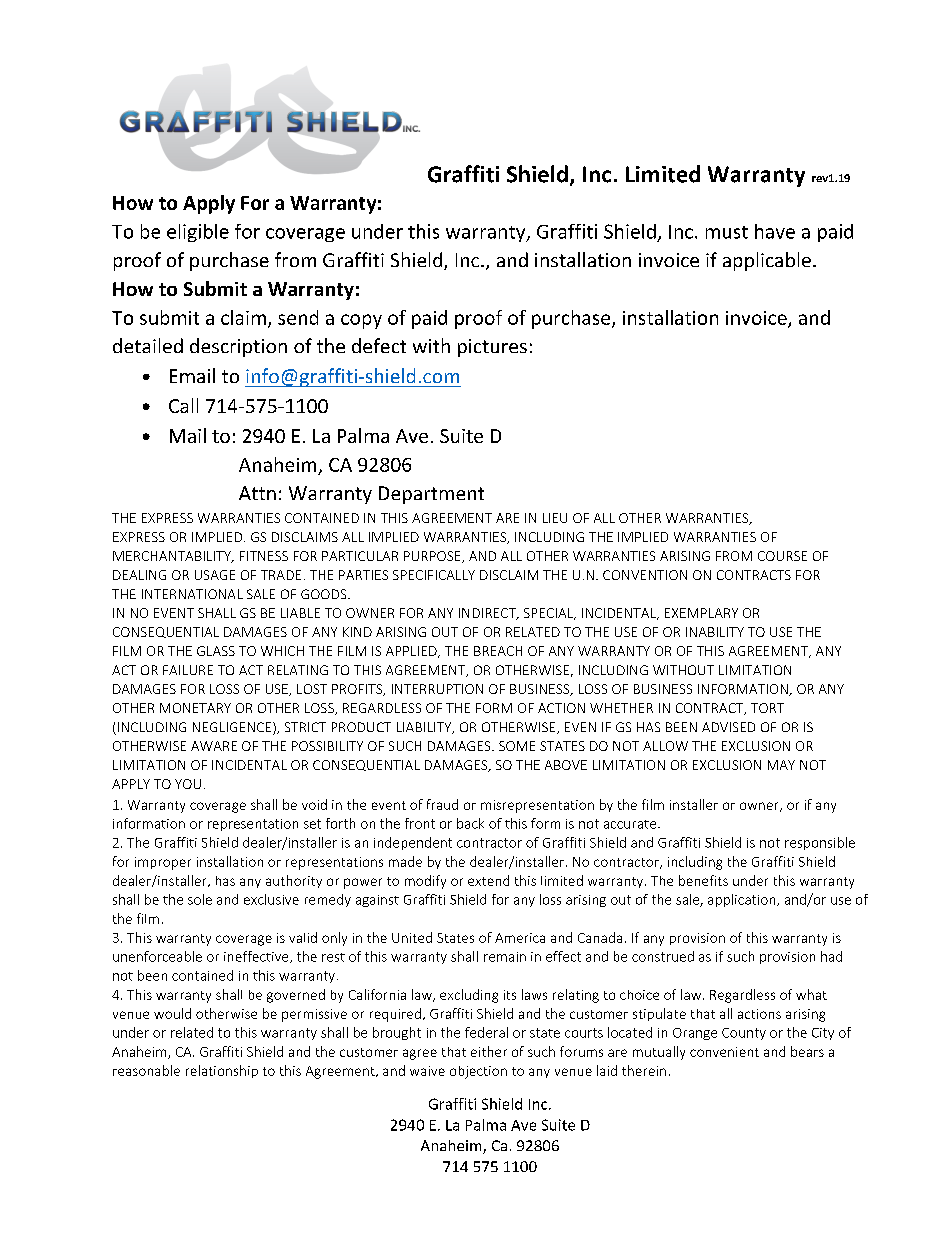 Image resolution: width=952 pixels, height=1233 pixels. What do you see at coordinates (188, 784) in the screenshot?
I see `YOU` at bounding box center [188, 784].
